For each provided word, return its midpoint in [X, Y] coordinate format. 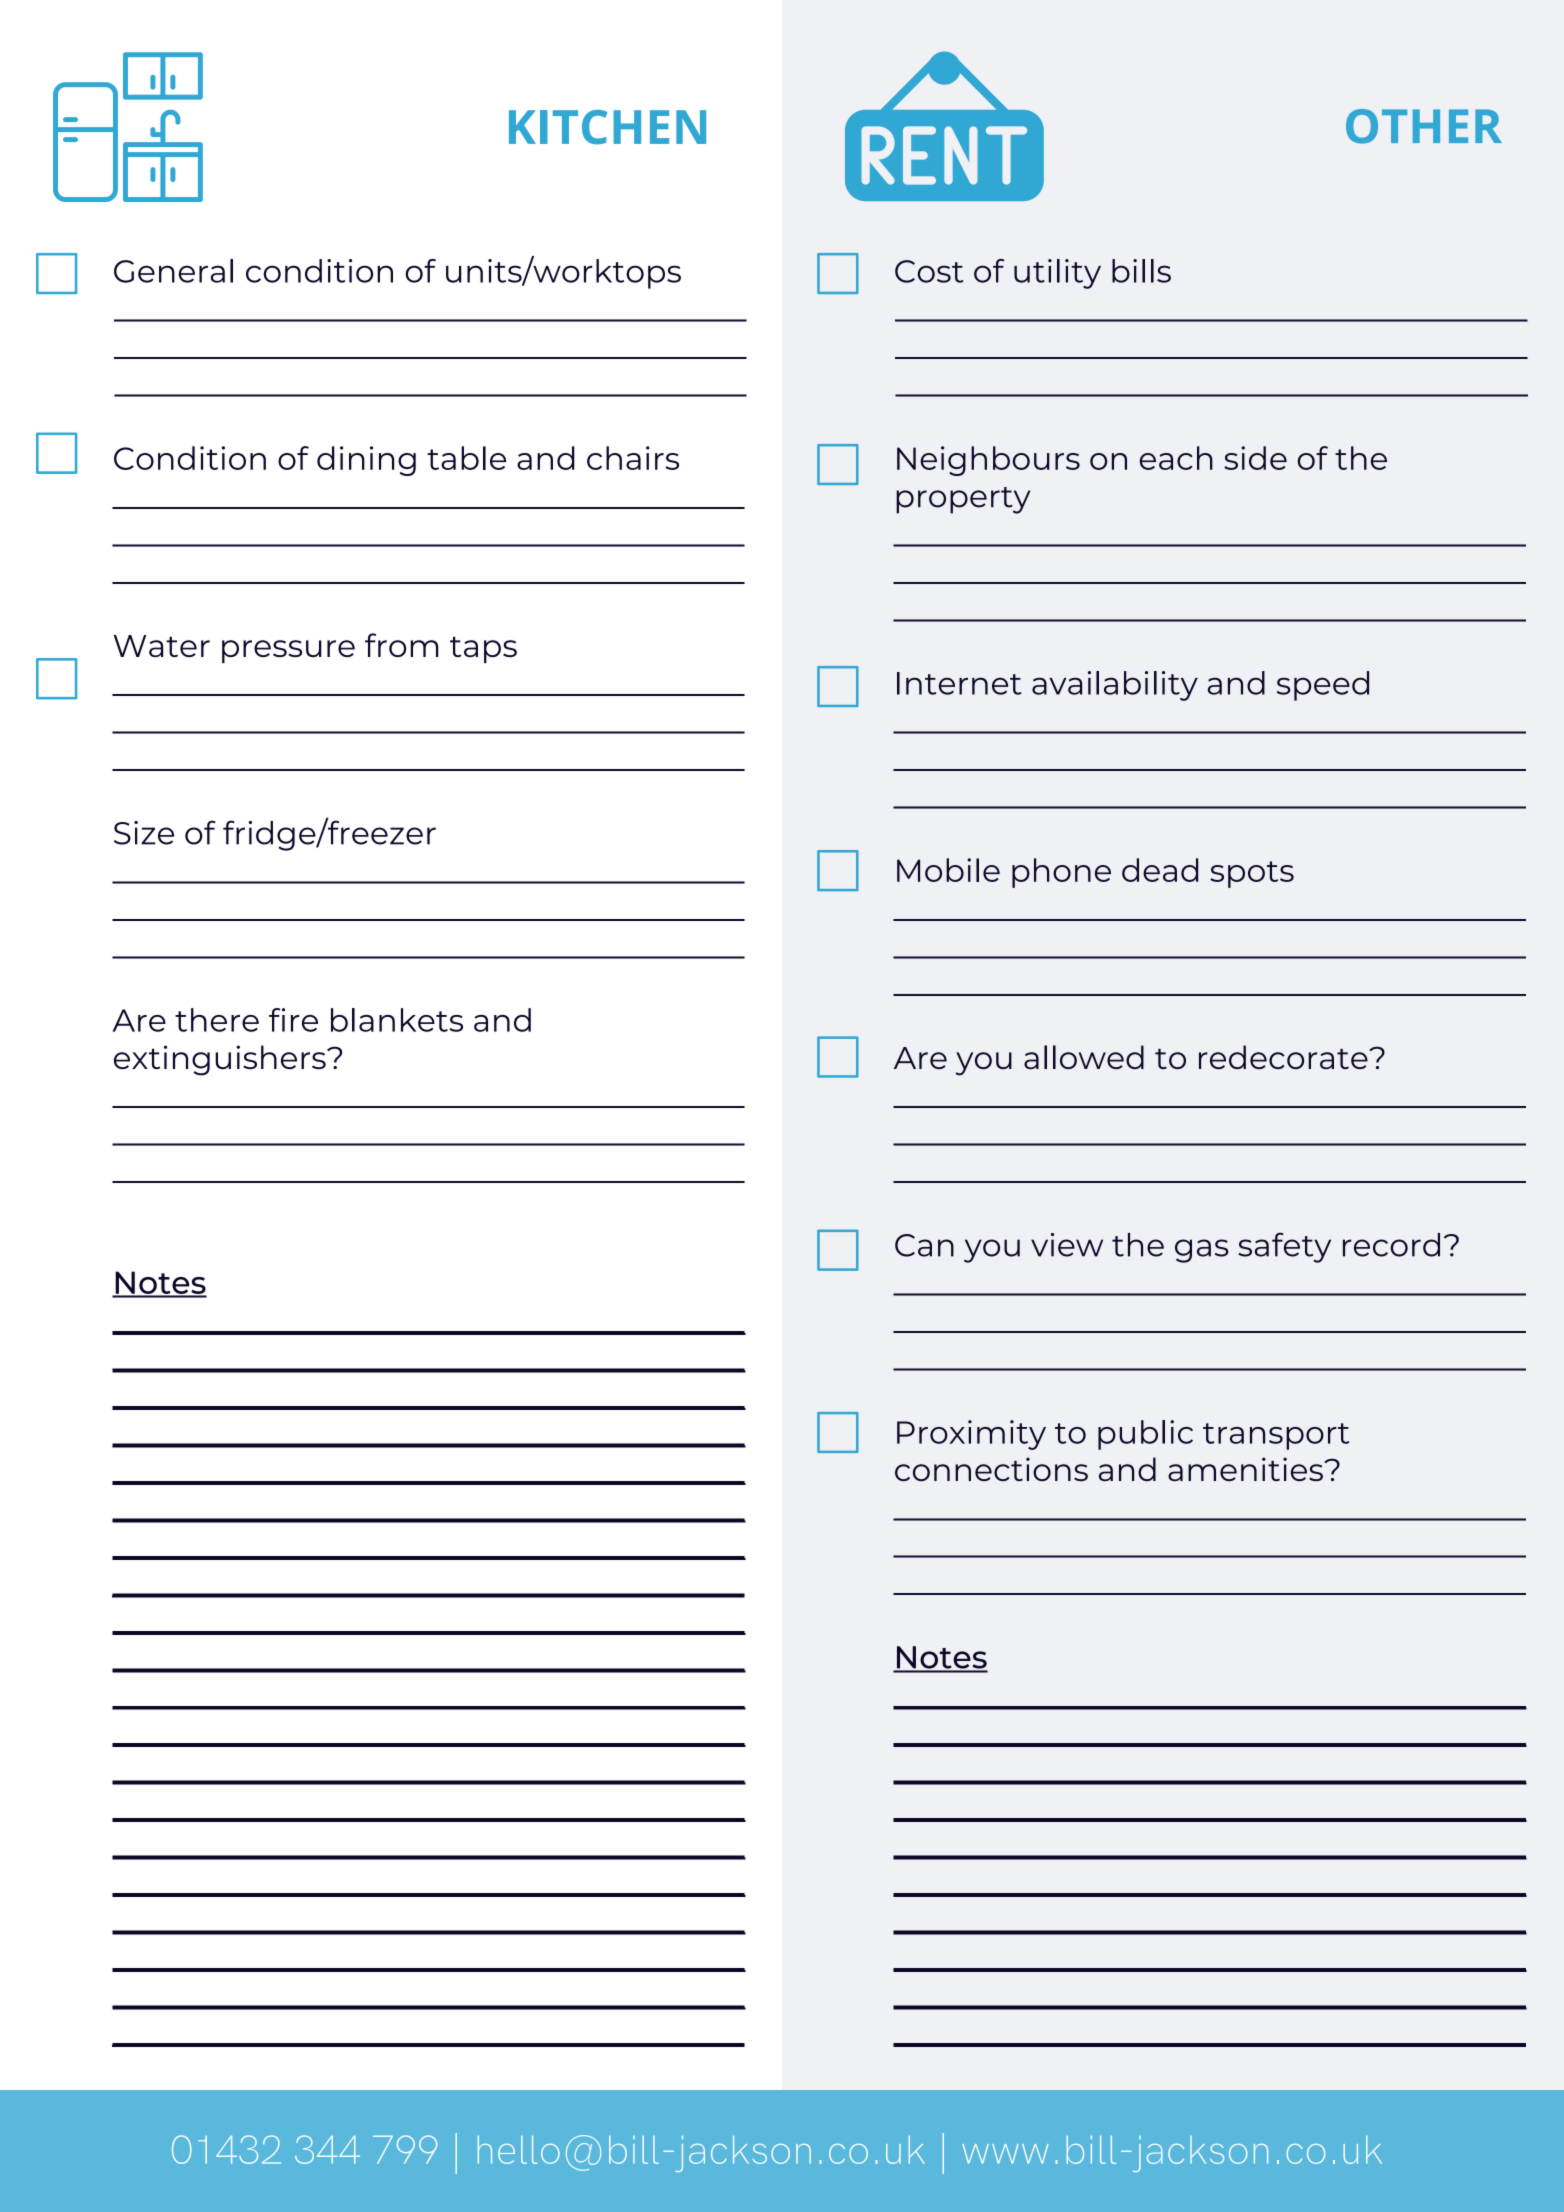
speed [1323, 686]
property [963, 500]
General [173, 271]
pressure [288, 651]
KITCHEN [607, 127]
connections [991, 1469]
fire [293, 1020]
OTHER [1424, 126]
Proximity [971, 1435]
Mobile [948, 870]
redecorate [1284, 1057]
